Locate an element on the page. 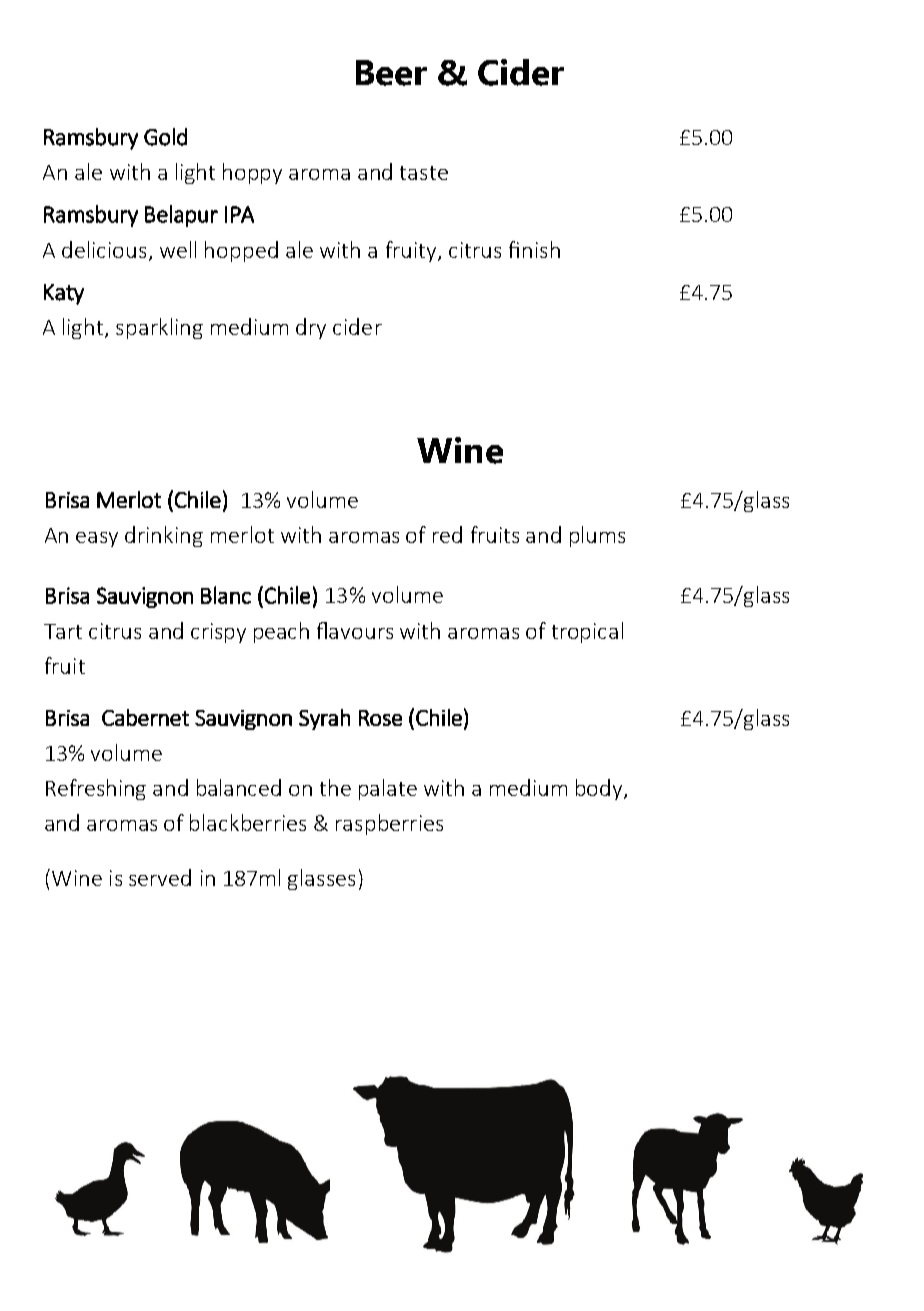 The height and width of the image is (1311, 924). served is located at coordinates (160, 877).
